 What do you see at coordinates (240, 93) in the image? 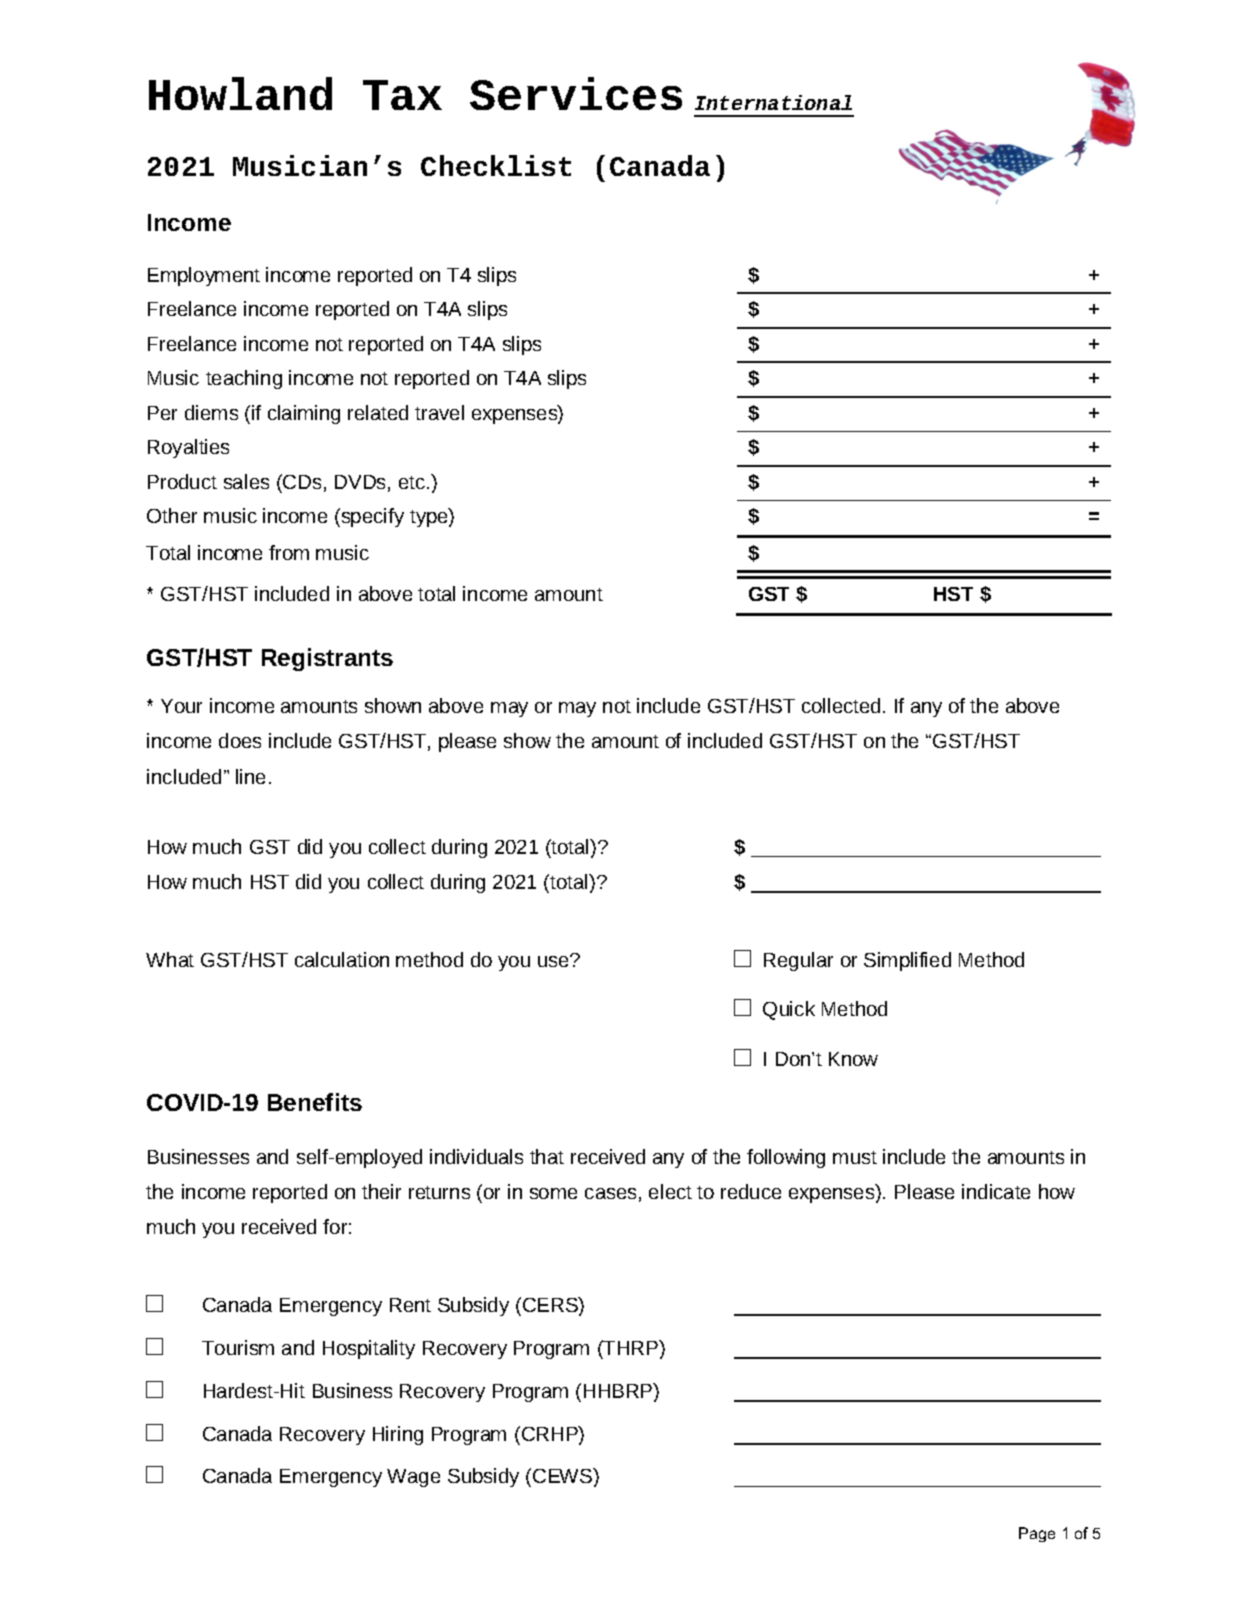
I see `Howland` at bounding box center [240, 93].
